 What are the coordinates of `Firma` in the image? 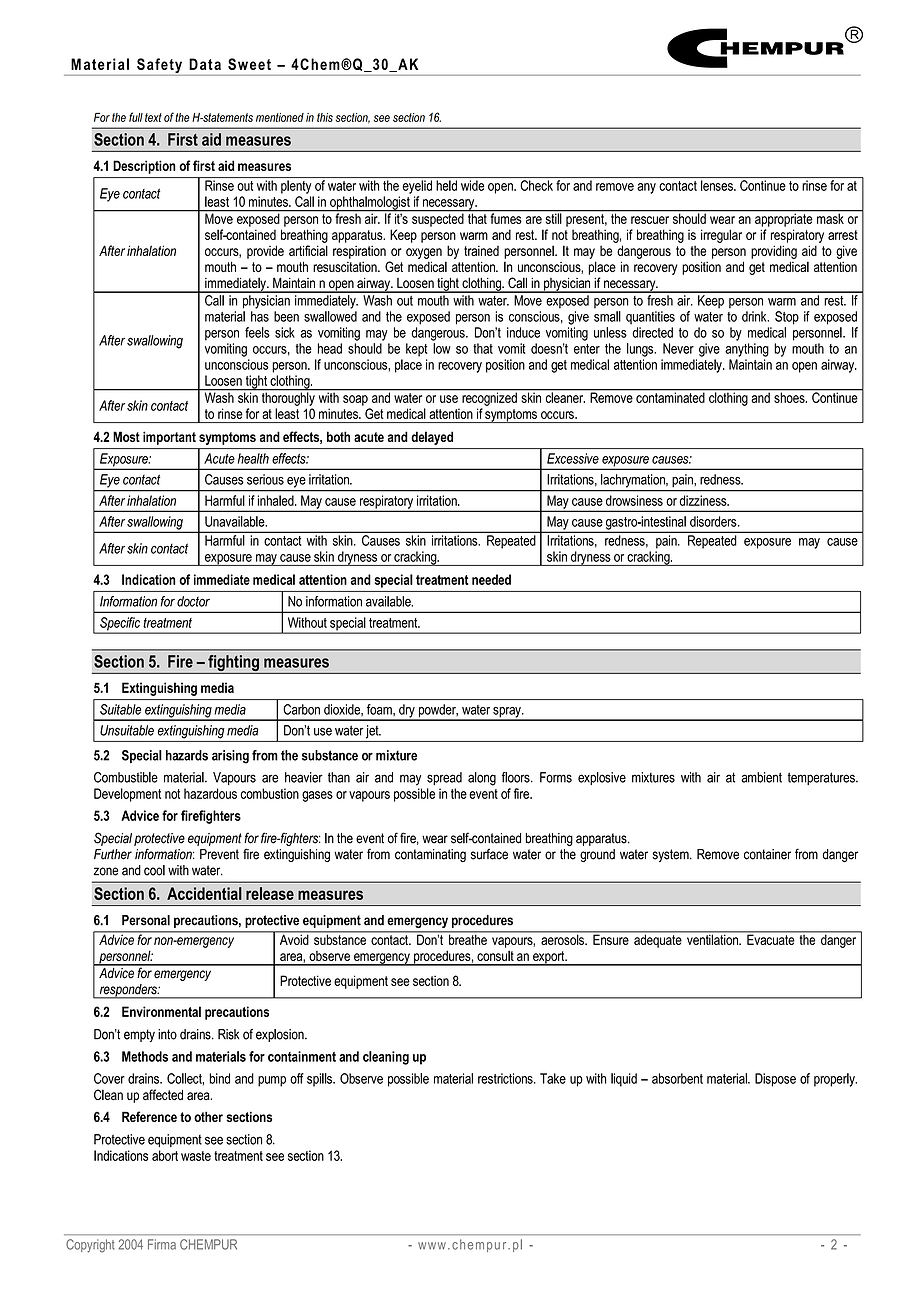 It's located at (162, 1244).
